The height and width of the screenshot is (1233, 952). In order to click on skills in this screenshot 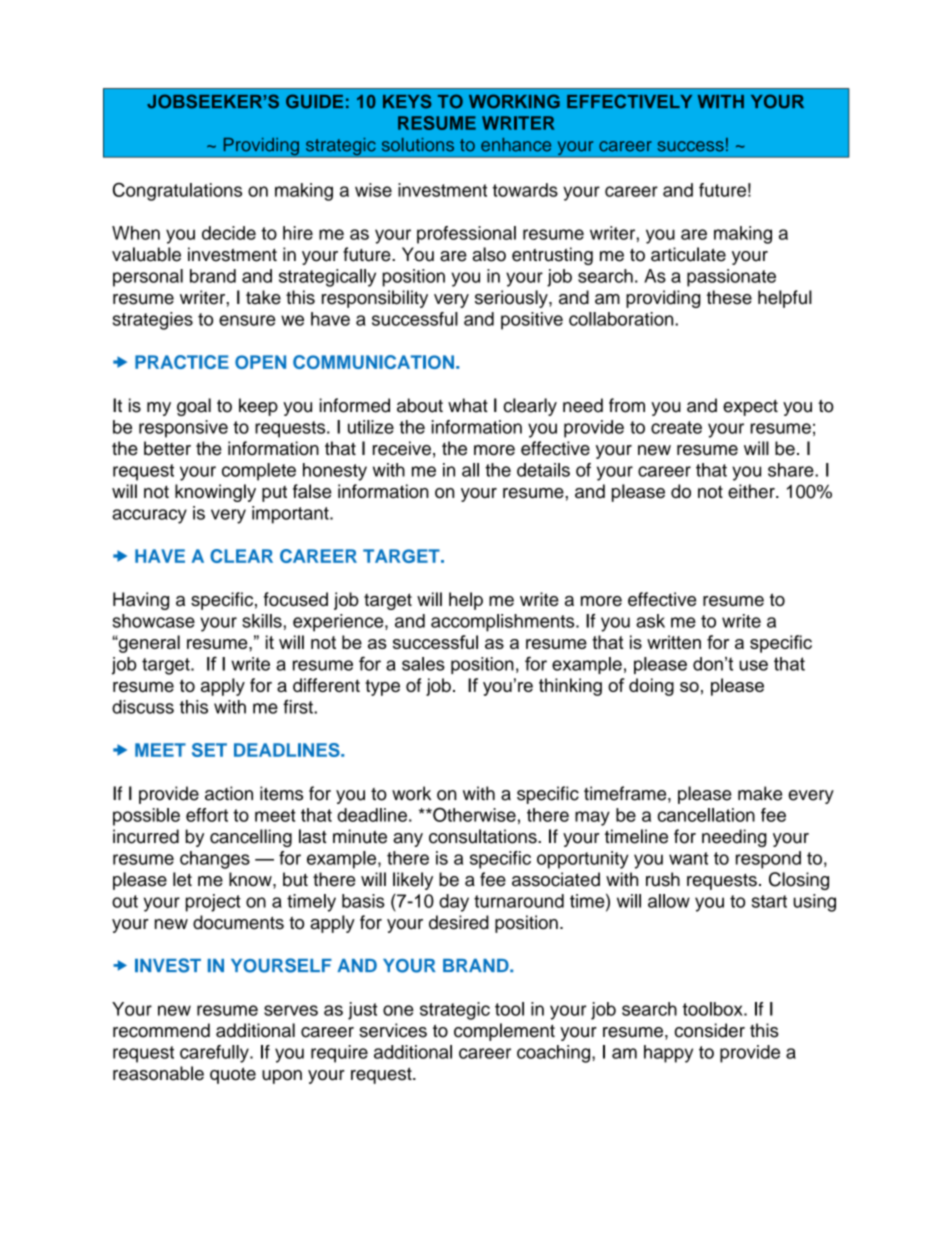, I will do `click(262, 621)`.
